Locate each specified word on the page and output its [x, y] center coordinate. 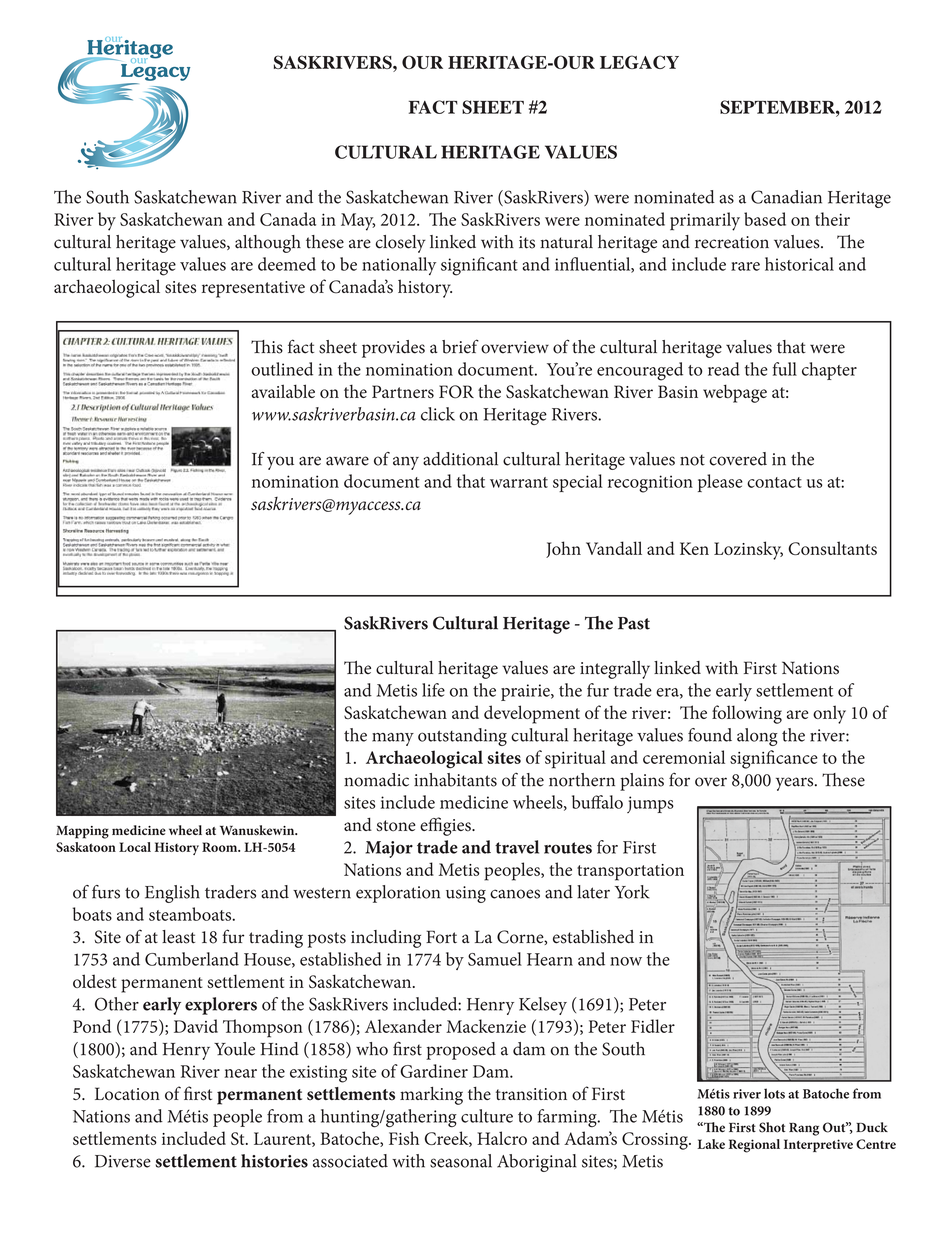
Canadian [786, 197]
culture [487, 1116]
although [268, 244]
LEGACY [639, 62]
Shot [772, 1127]
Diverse [123, 1161]
